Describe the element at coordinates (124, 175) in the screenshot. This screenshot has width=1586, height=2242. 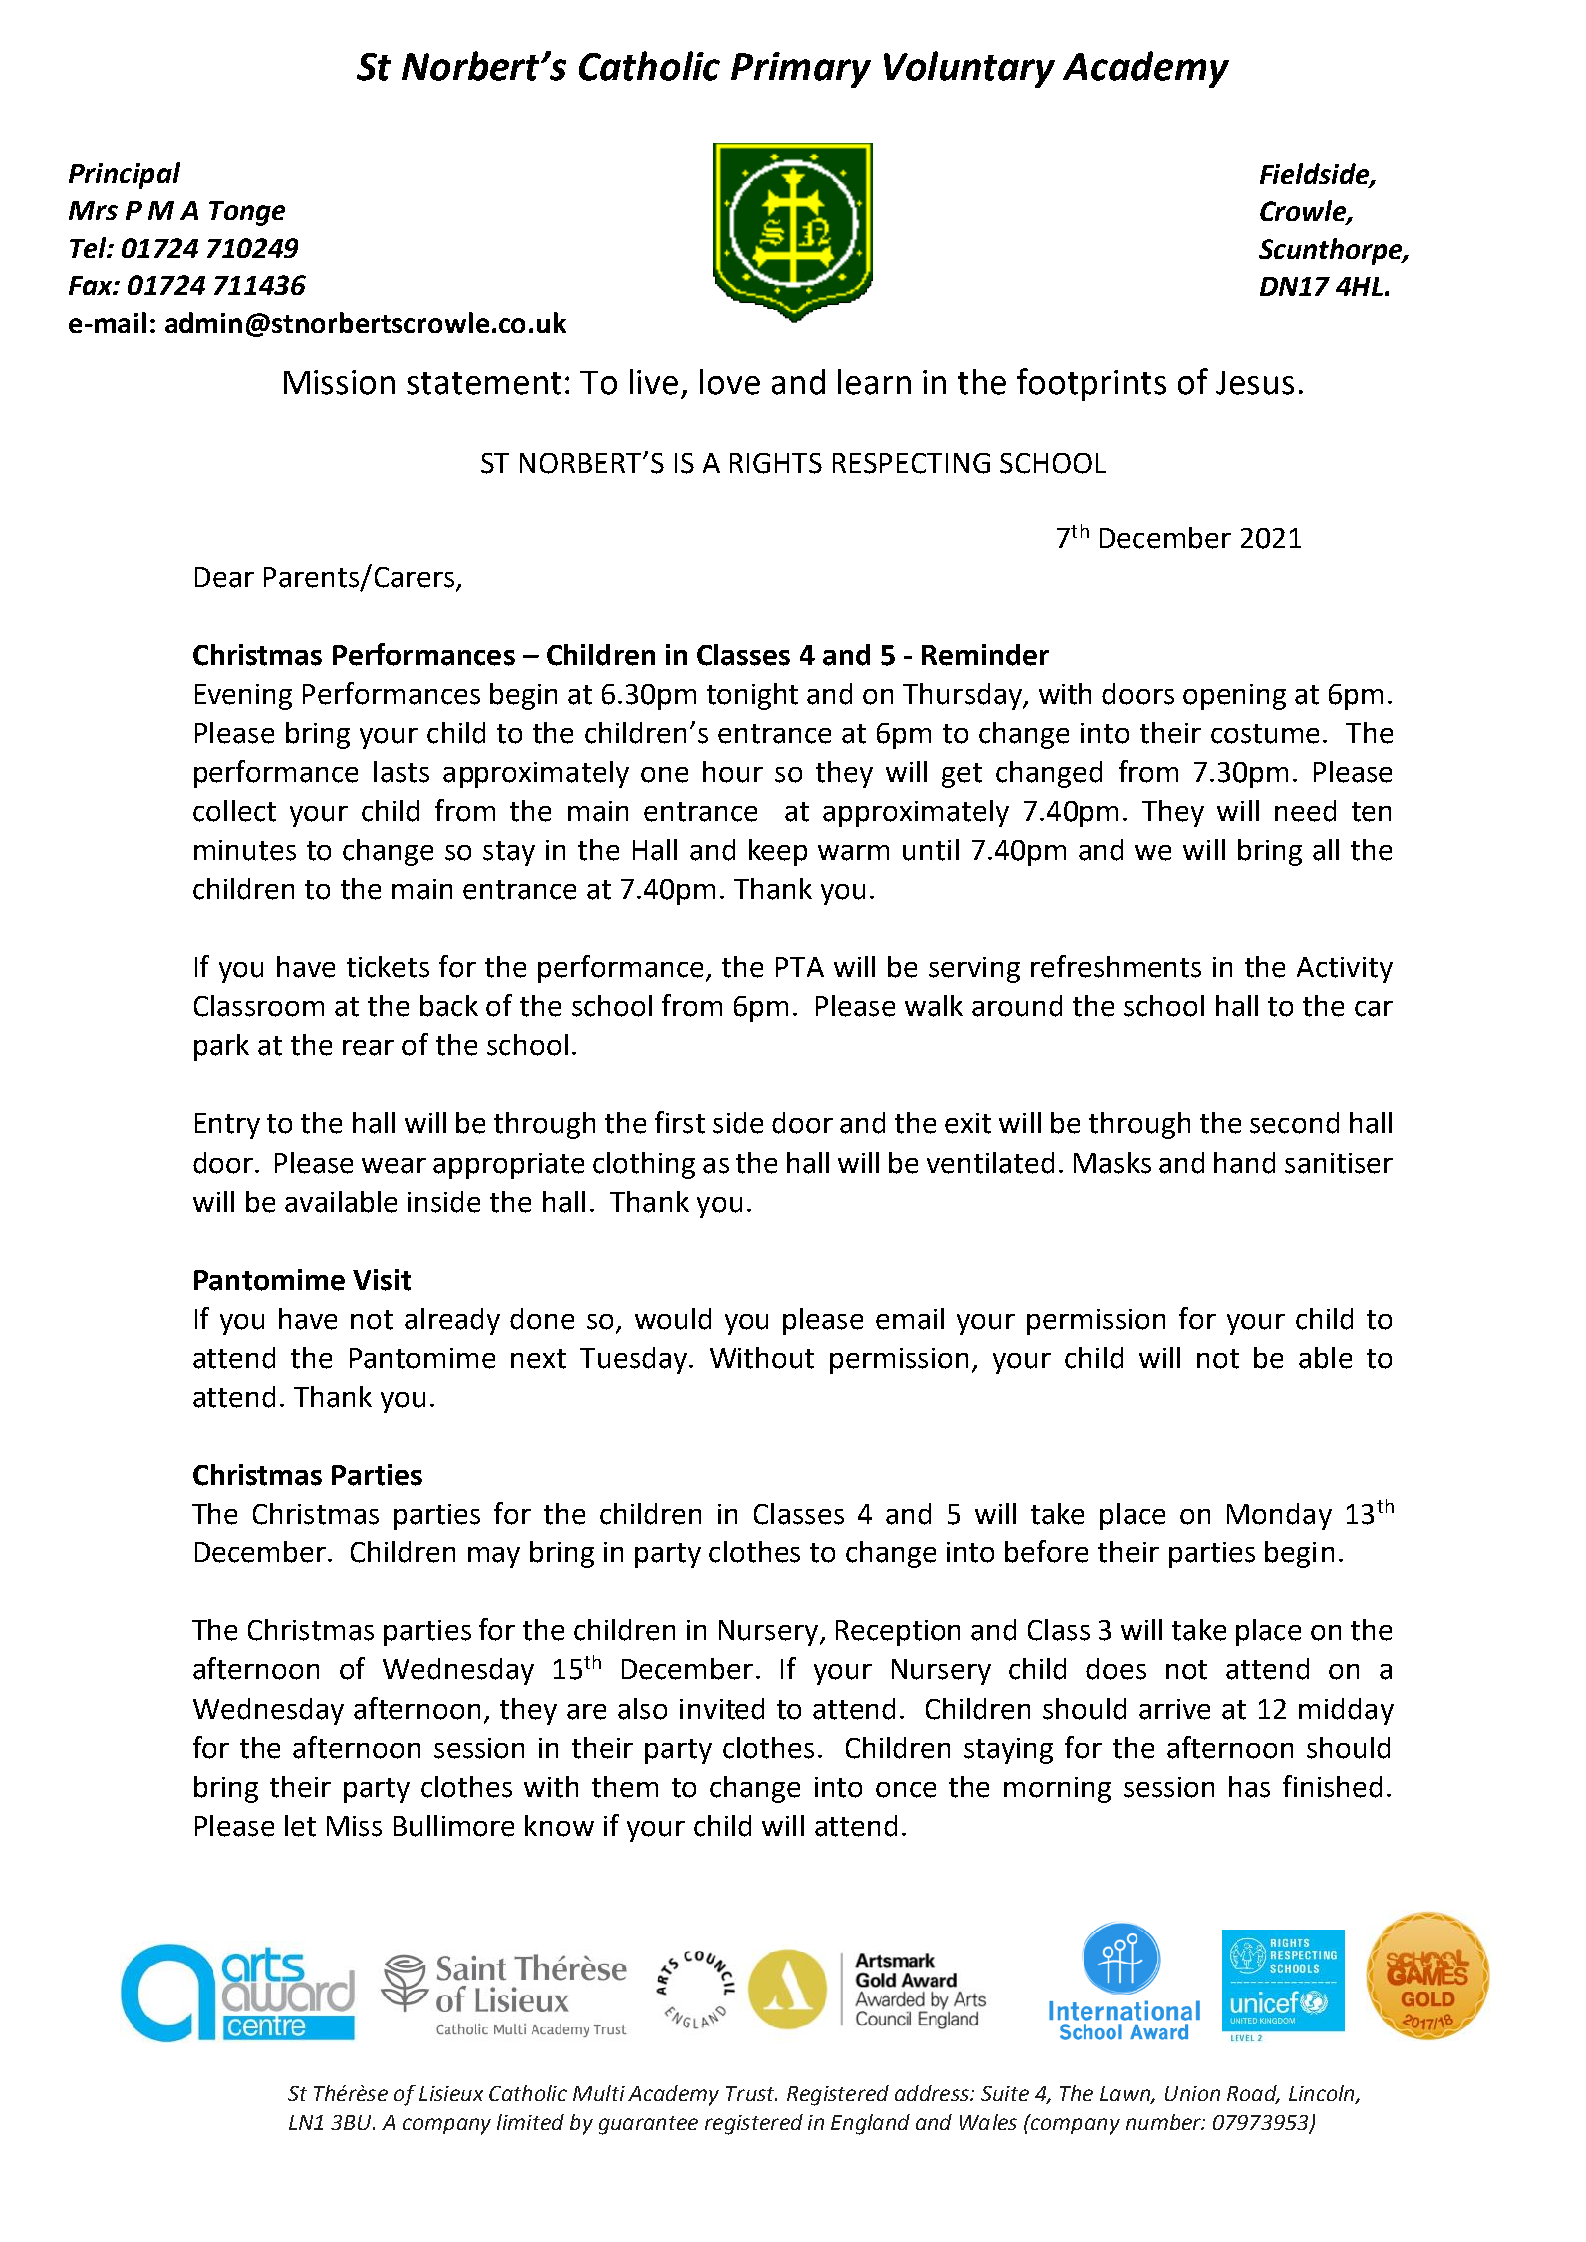
I see `Principal` at that location.
